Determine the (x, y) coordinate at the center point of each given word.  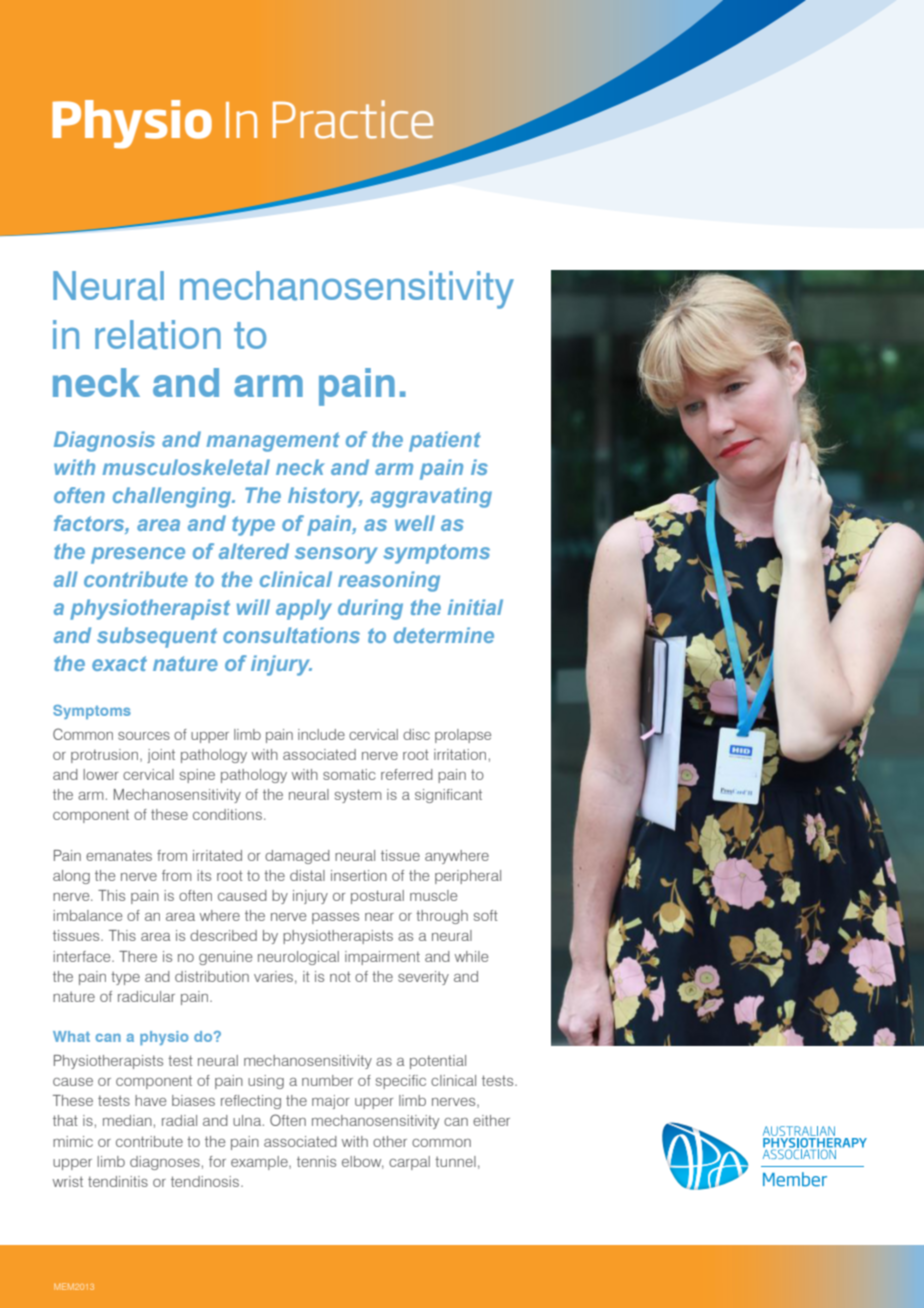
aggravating (431, 497)
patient (445, 441)
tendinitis (118, 1181)
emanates (119, 855)
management (273, 442)
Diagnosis (104, 441)
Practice (353, 119)
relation (158, 335)
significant (448, 796)
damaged (297, 857)
